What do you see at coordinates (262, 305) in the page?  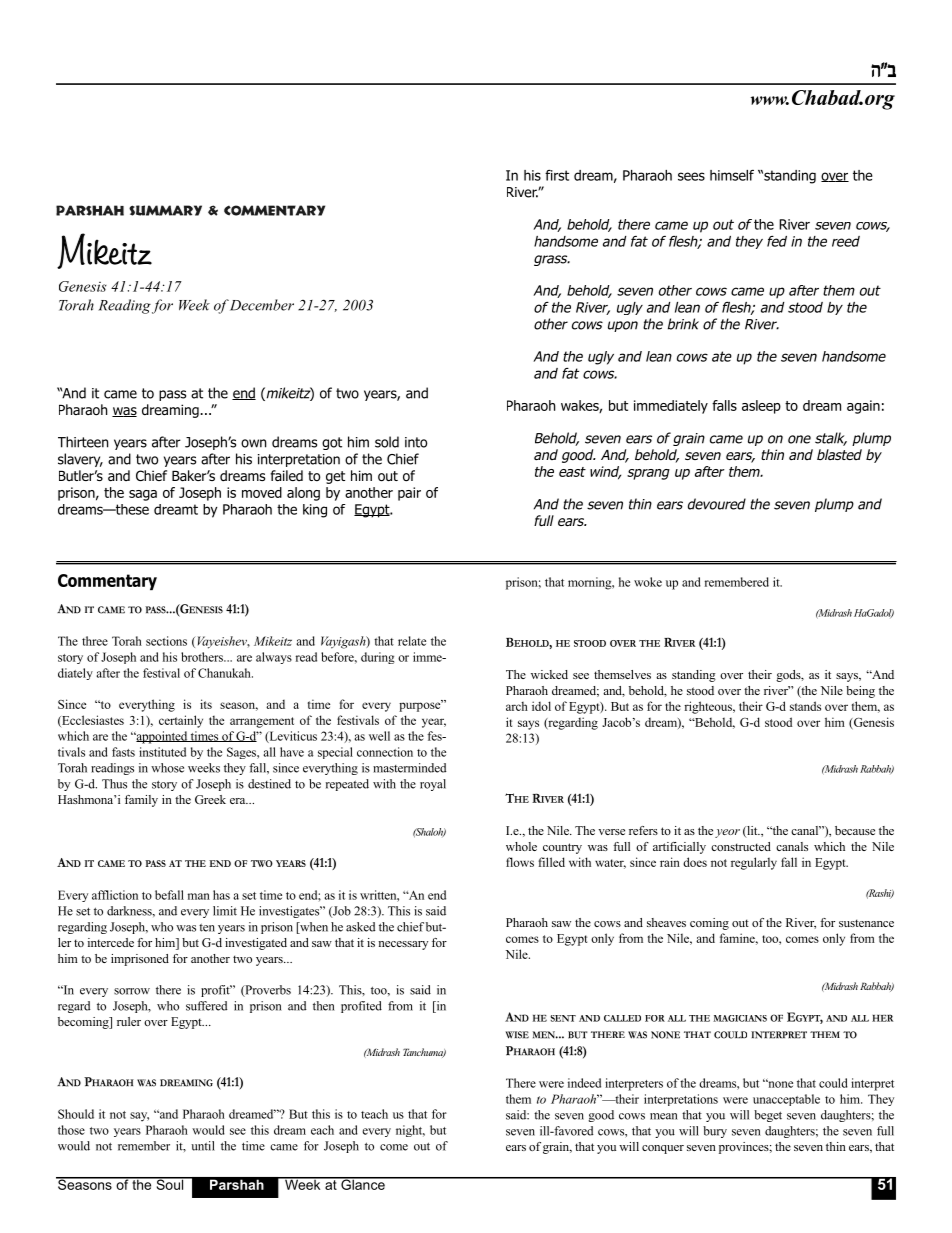 I see `December` at bounding box center [262, 305].
